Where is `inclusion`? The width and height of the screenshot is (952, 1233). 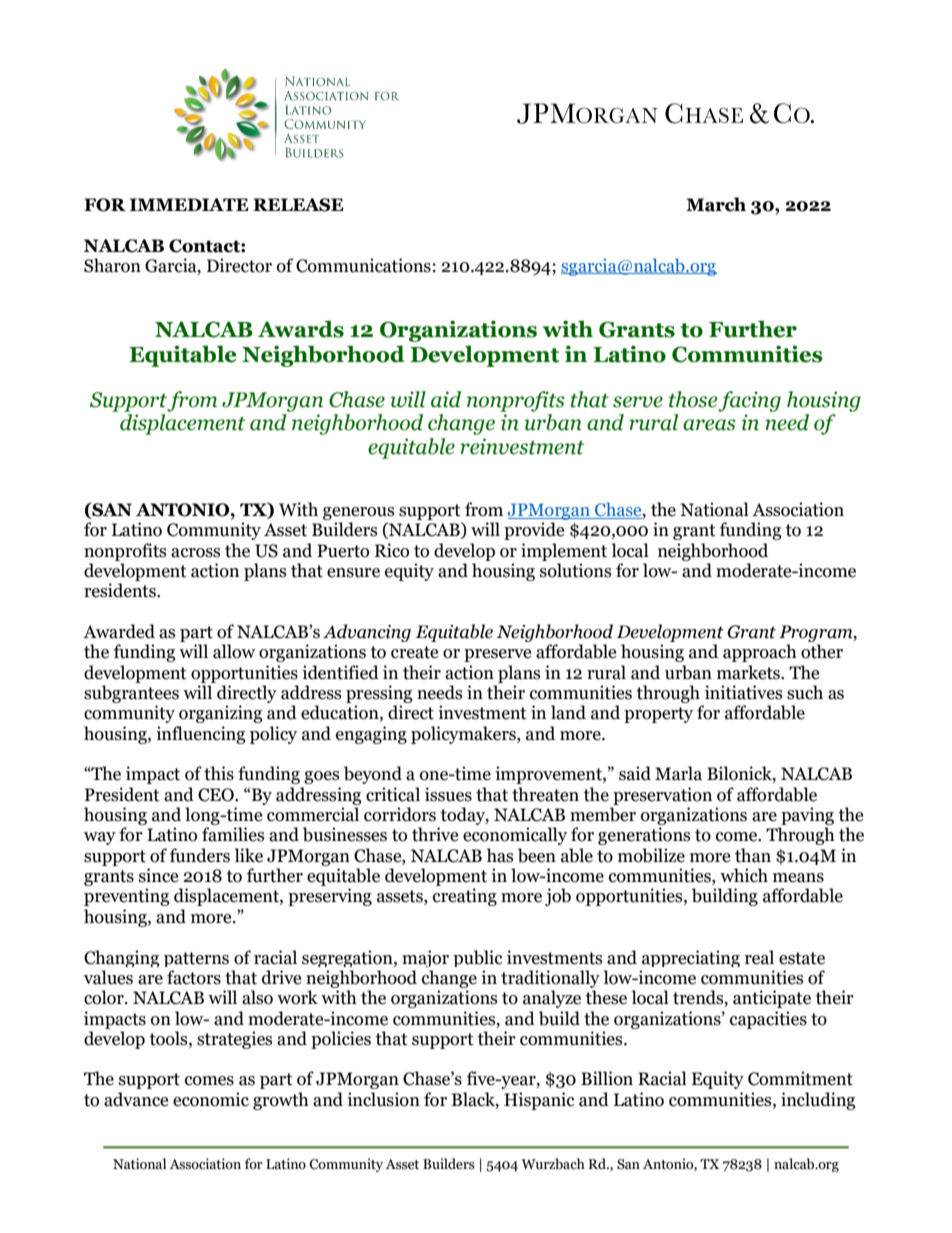
inclusion is located at coordinates (383, 1099).
